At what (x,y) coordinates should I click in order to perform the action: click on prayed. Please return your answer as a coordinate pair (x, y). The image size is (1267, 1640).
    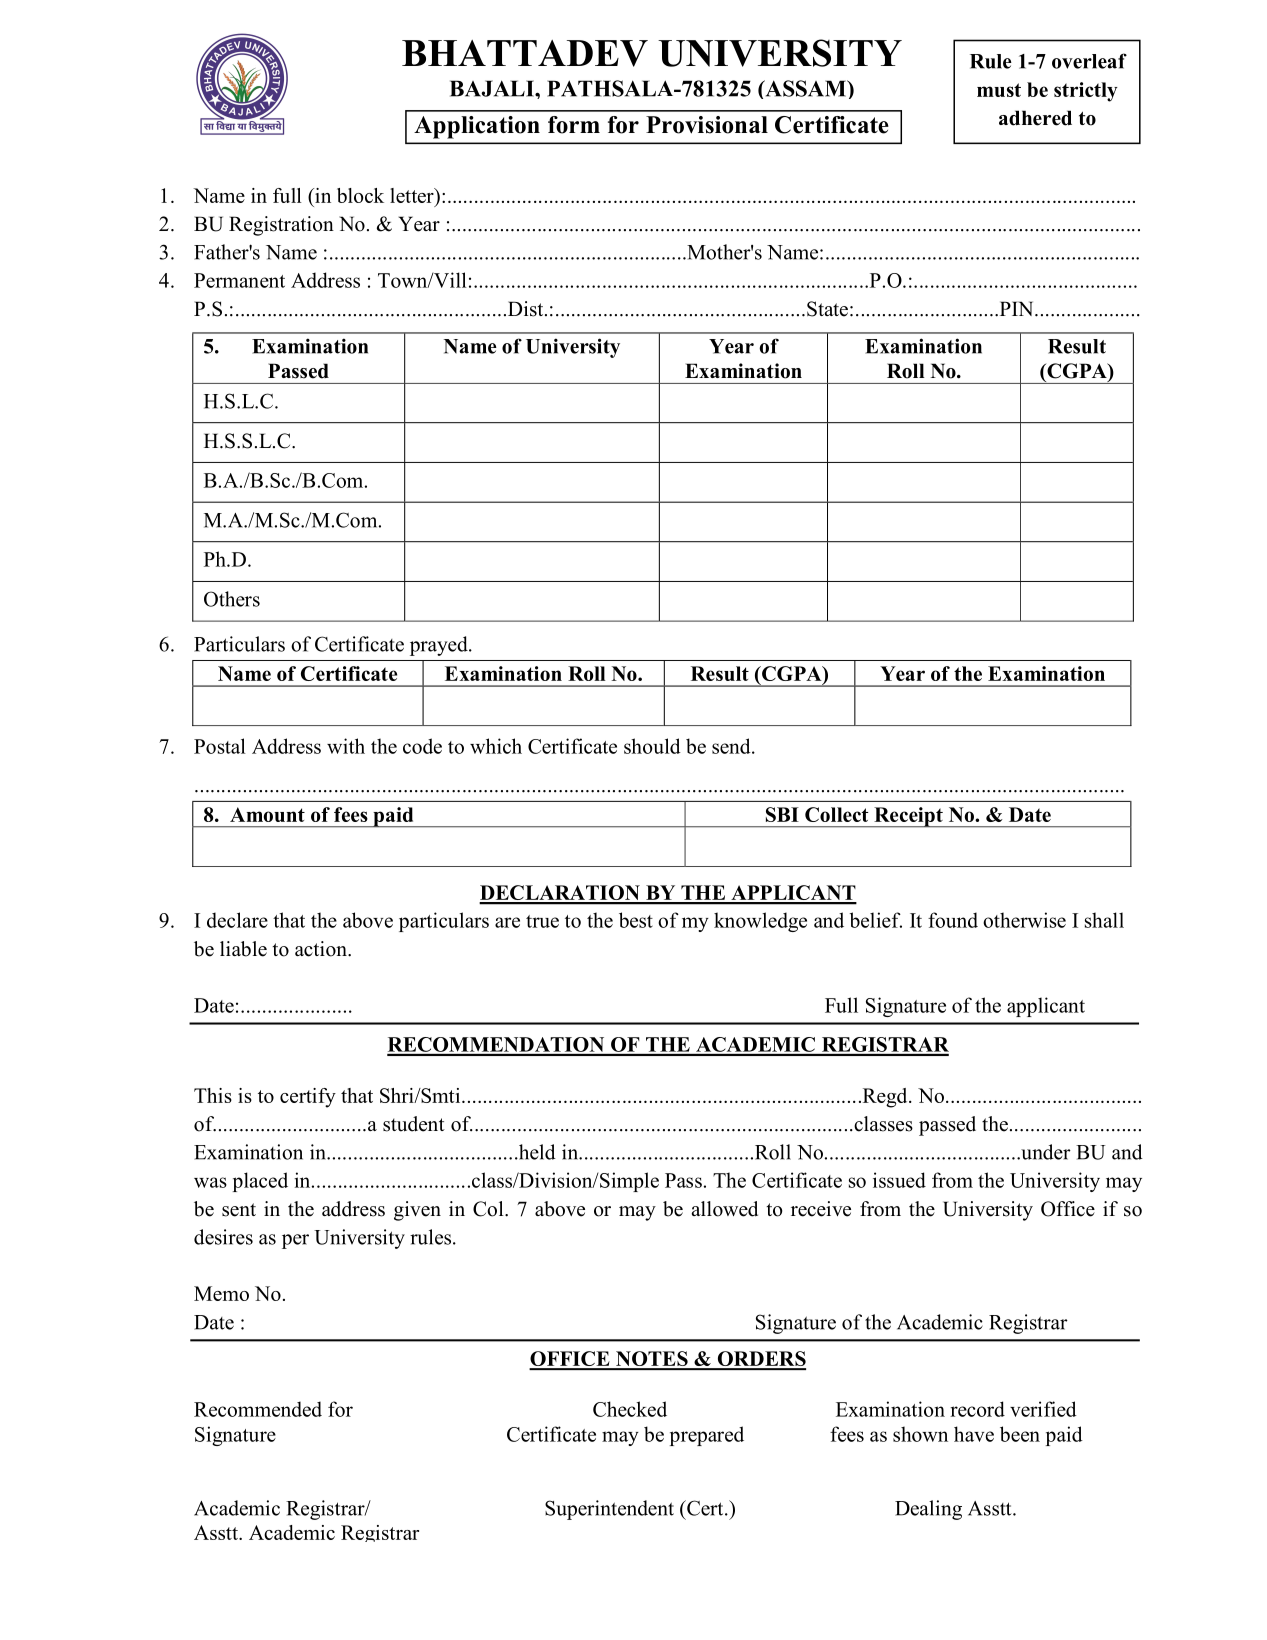
    Looking at the image, I should click on (440, 646).
